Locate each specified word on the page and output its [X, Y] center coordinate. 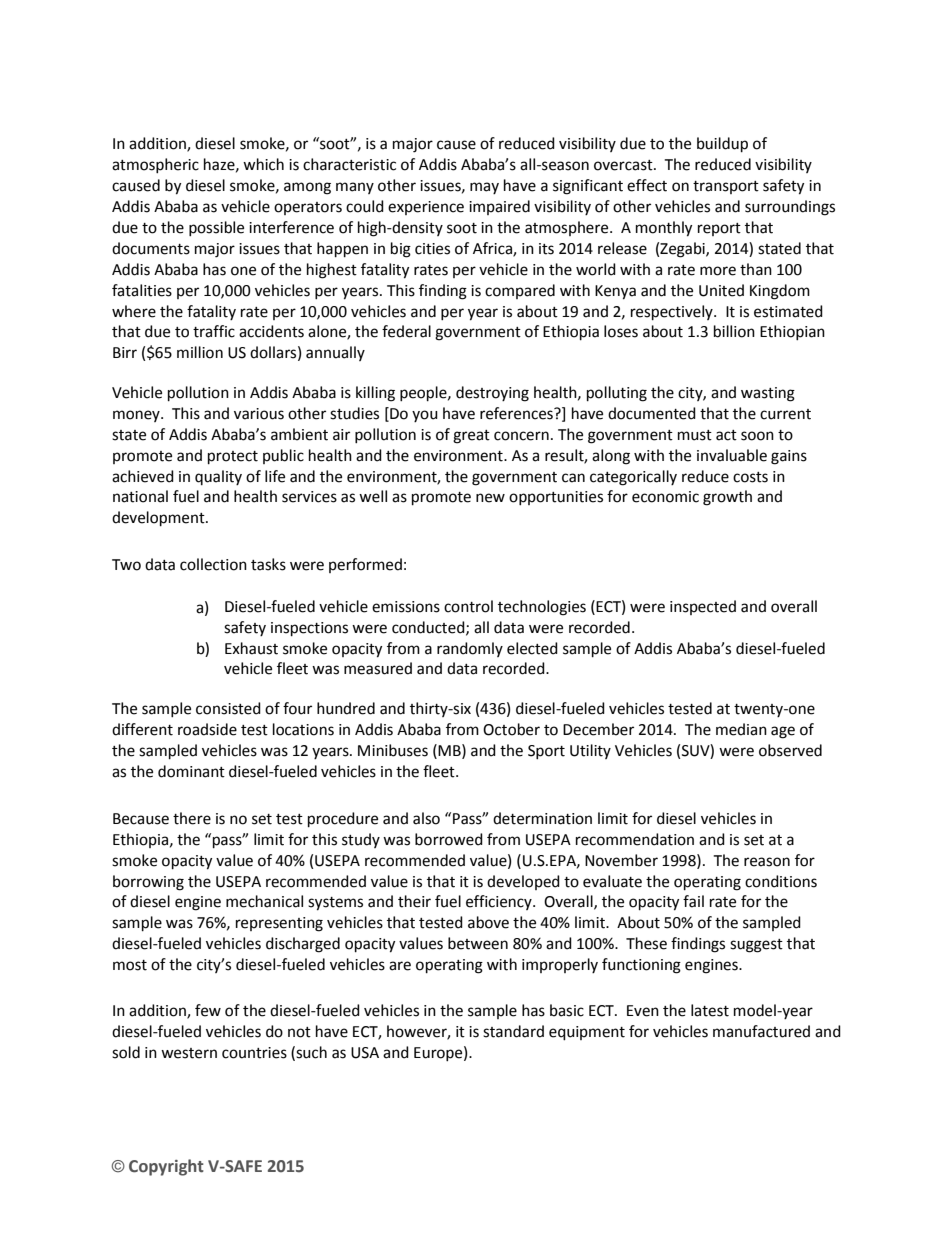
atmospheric [155, 165]
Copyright [166, 1167]
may [484, 188]
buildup [722, 145]
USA [365, 1053]
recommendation [635, 839]
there [192, 818]
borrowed [449, 839]
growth [727, 498]
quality [218, 477]
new [490, 498]
